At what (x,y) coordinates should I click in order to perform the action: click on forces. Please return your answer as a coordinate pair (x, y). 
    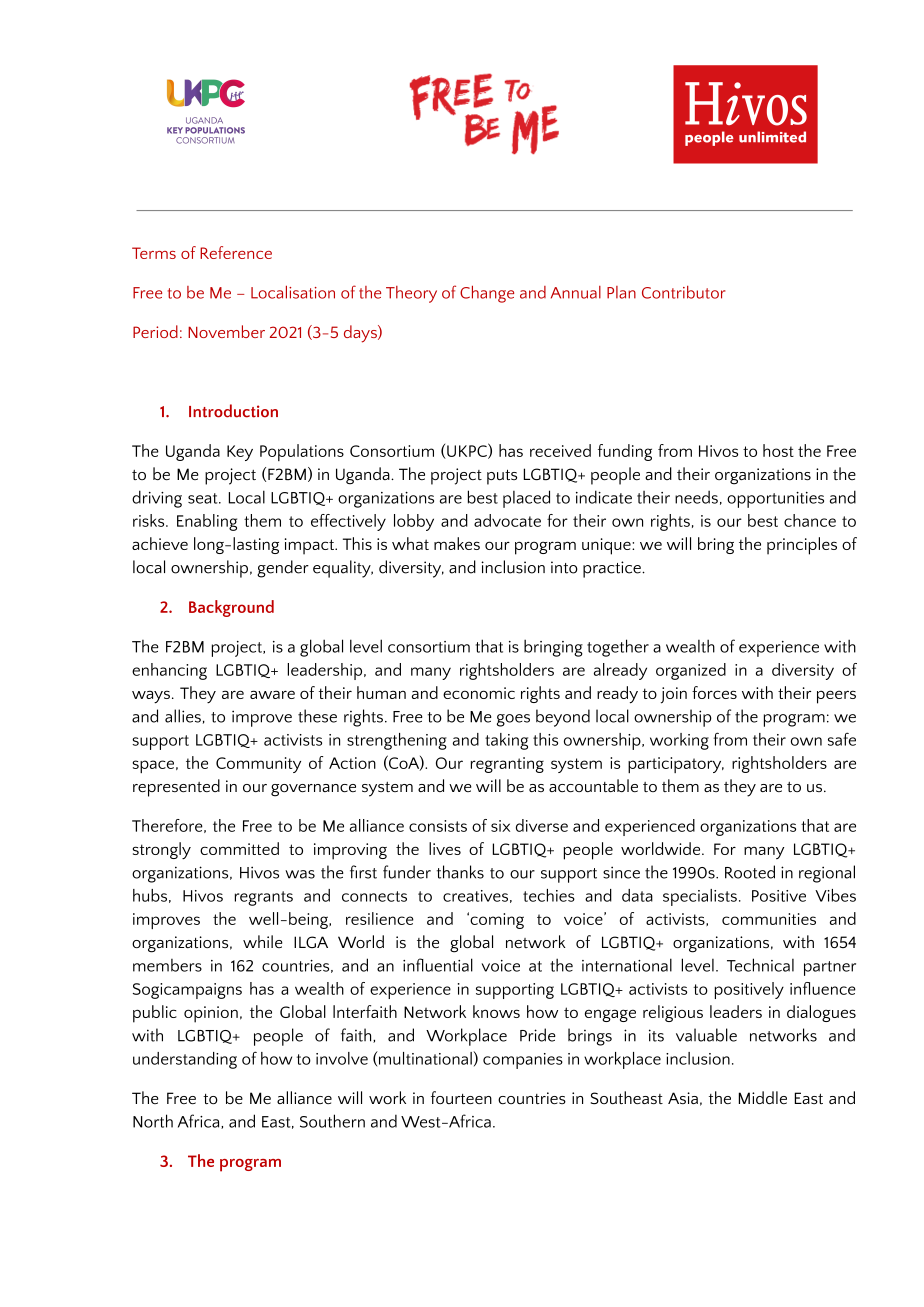
    Looking at the image, I should click on (714, 692).
